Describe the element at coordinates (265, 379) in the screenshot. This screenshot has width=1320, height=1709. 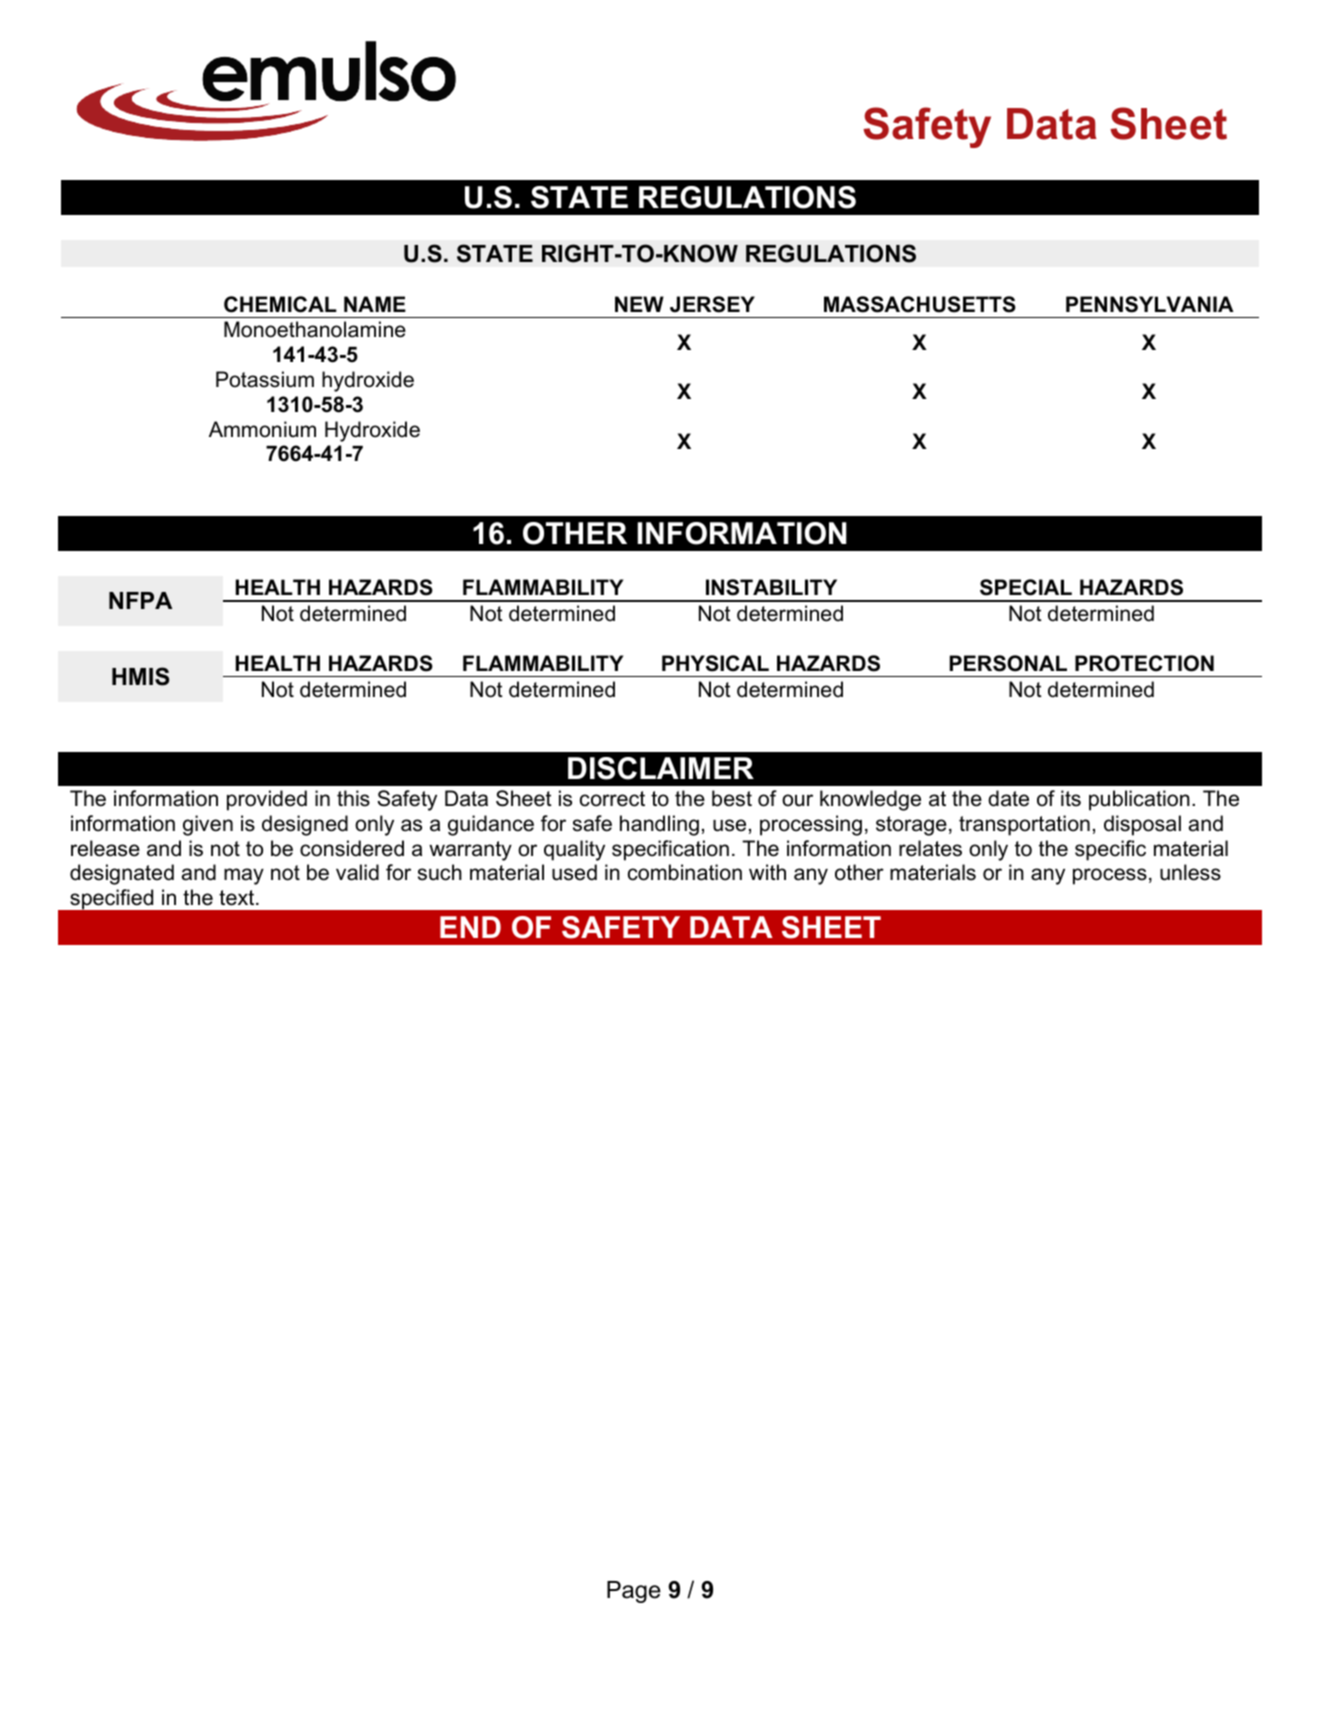
I see `Potassium` at that location.
